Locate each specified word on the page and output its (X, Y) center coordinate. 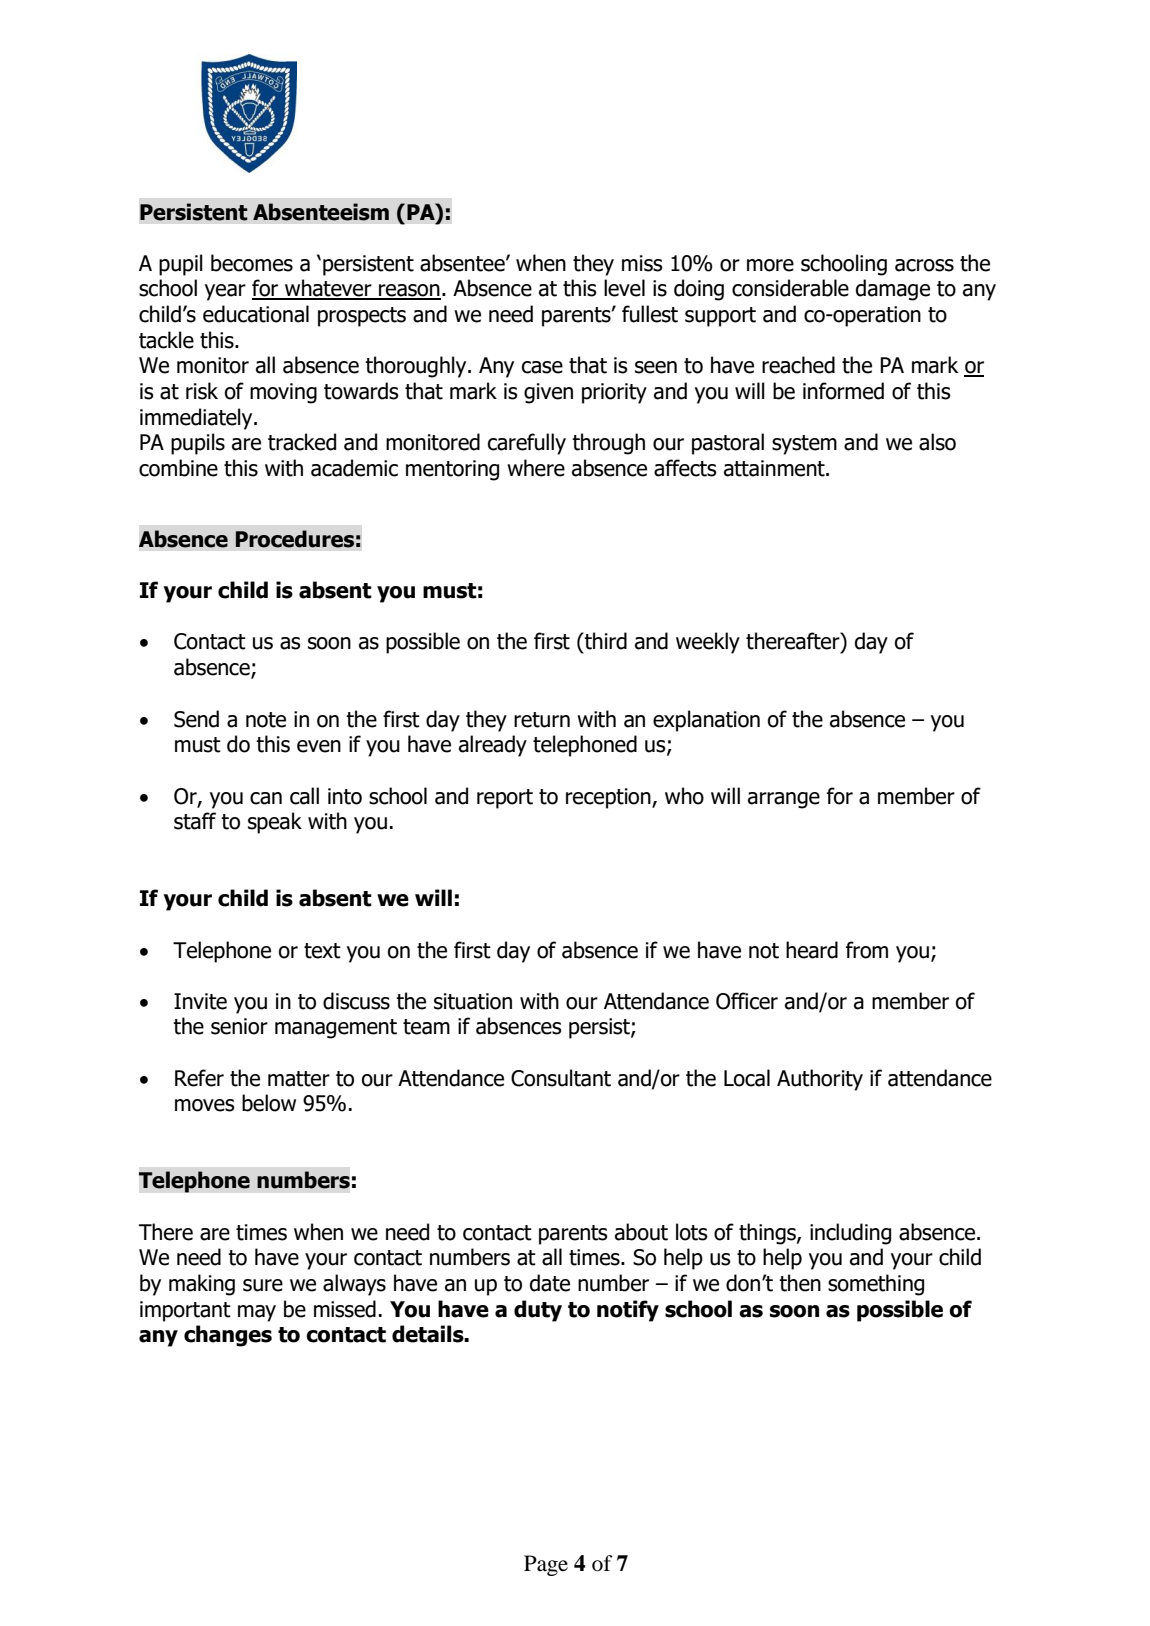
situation (473, 1001)
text (322, 951)
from (867, 950)
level (624, 288)
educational (256, 314)
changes (228, 1336)
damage (893, 290)
